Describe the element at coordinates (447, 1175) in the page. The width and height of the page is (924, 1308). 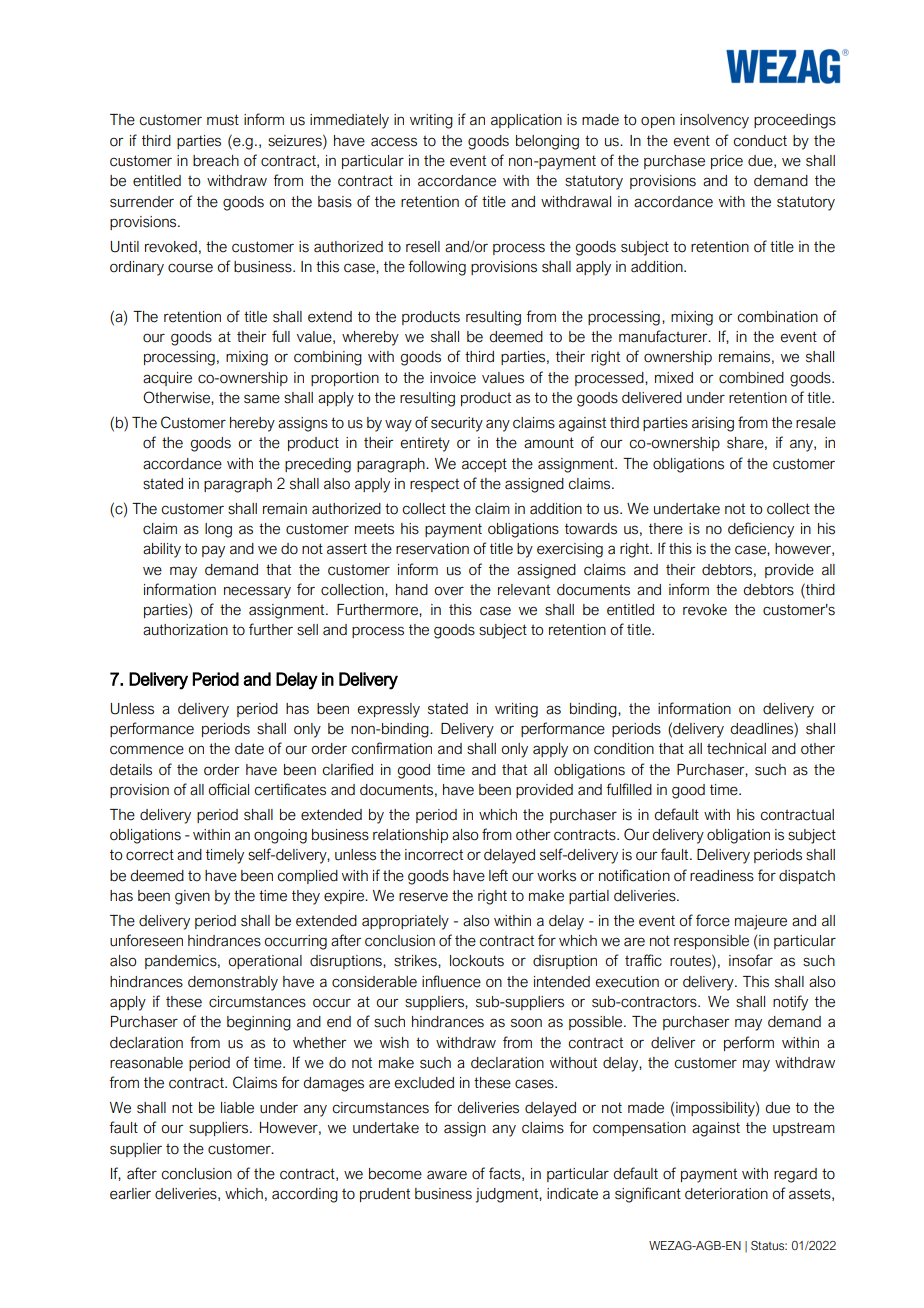
I see `aware` at that location.
